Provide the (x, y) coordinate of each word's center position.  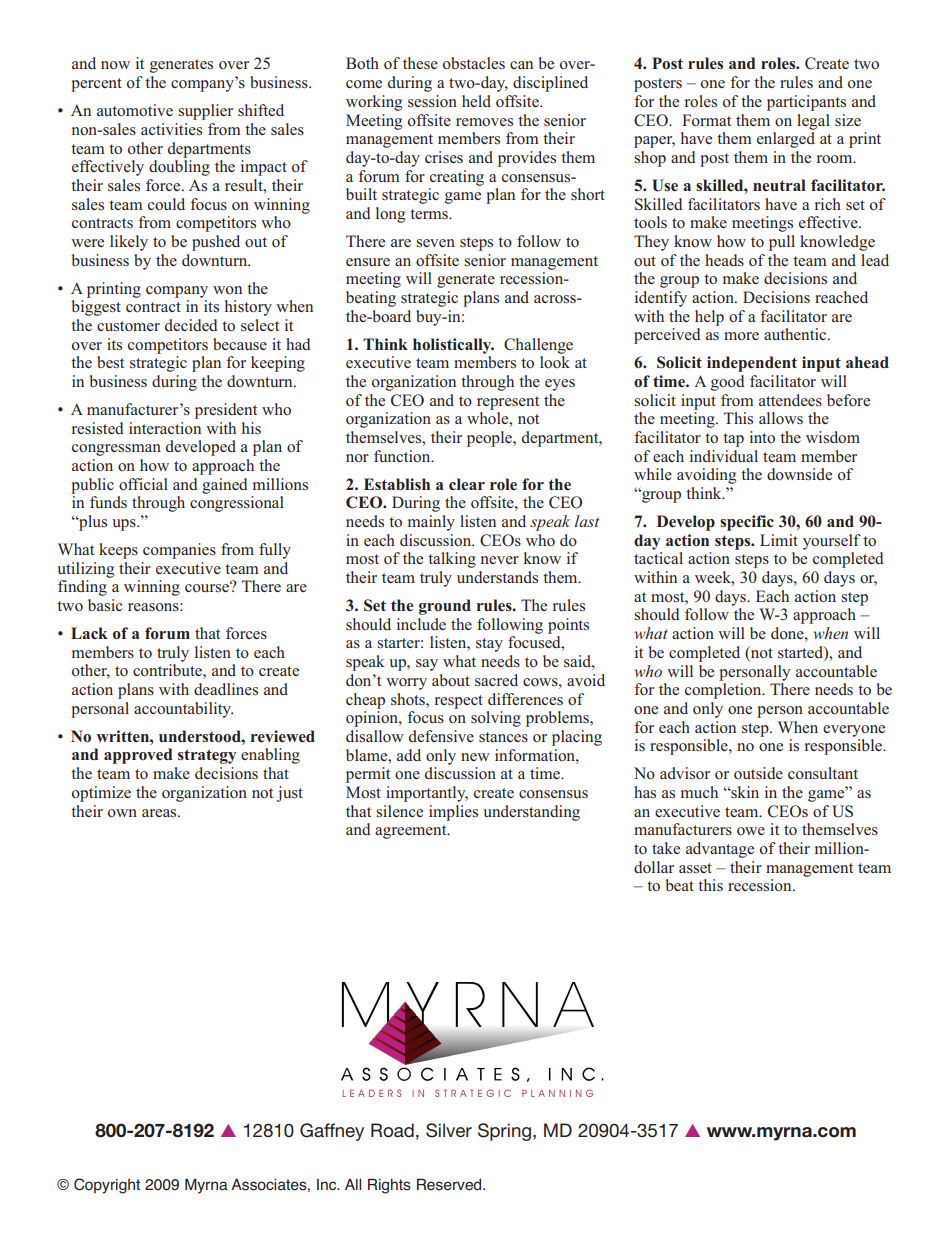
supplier (205, 112)
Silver (449, 1130)
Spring (504, 1132)
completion (724, 691)
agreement (412, 832)
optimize (101, 794)
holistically (453, 346)
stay (489, 645)
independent (752, 364)
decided (191, 325)
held (476, 101)
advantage (720, 850)
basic (105, 605)
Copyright (107, 1186)
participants (806, 103)
